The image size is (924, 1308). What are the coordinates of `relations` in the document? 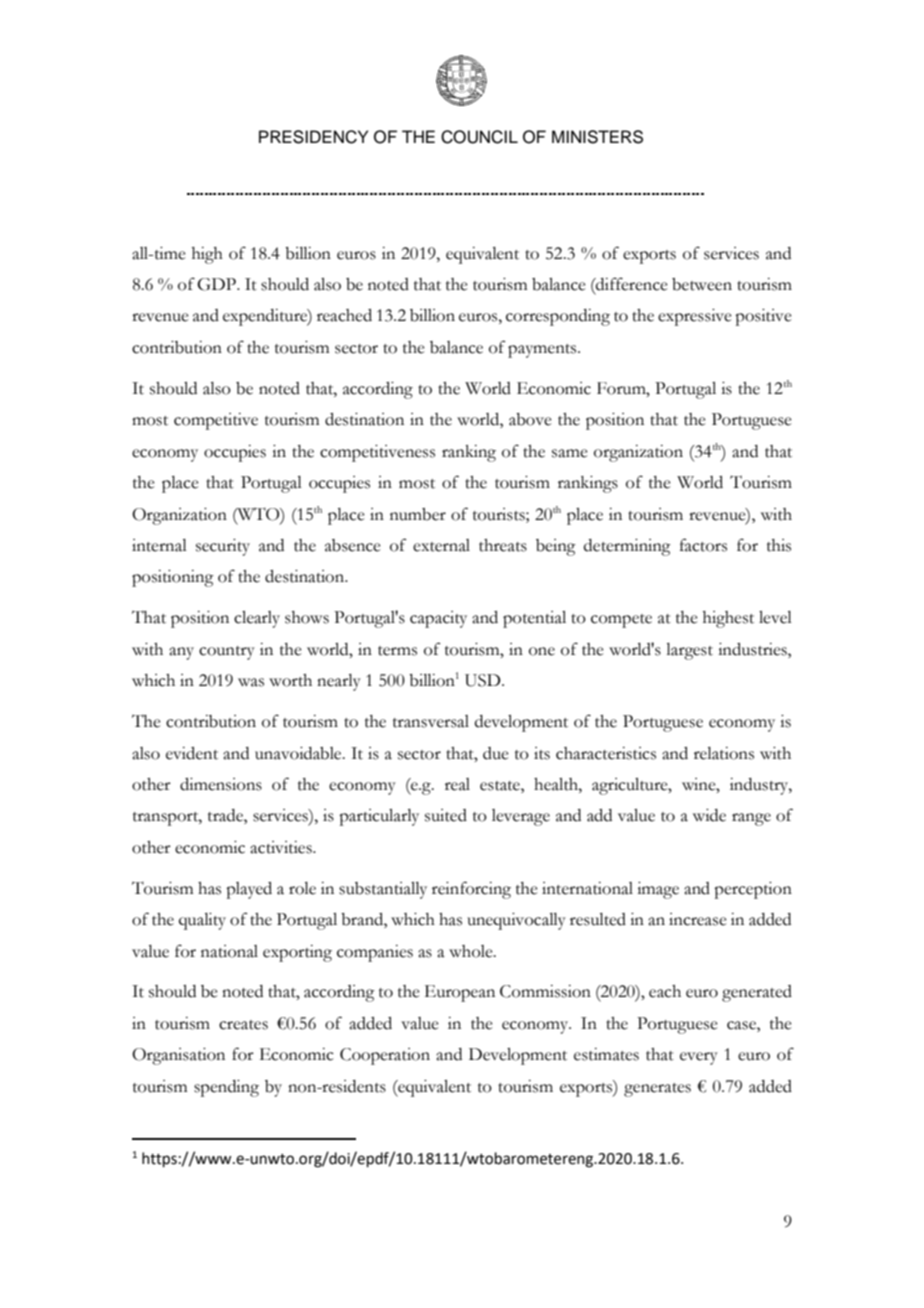 It's located at (724, 753).
